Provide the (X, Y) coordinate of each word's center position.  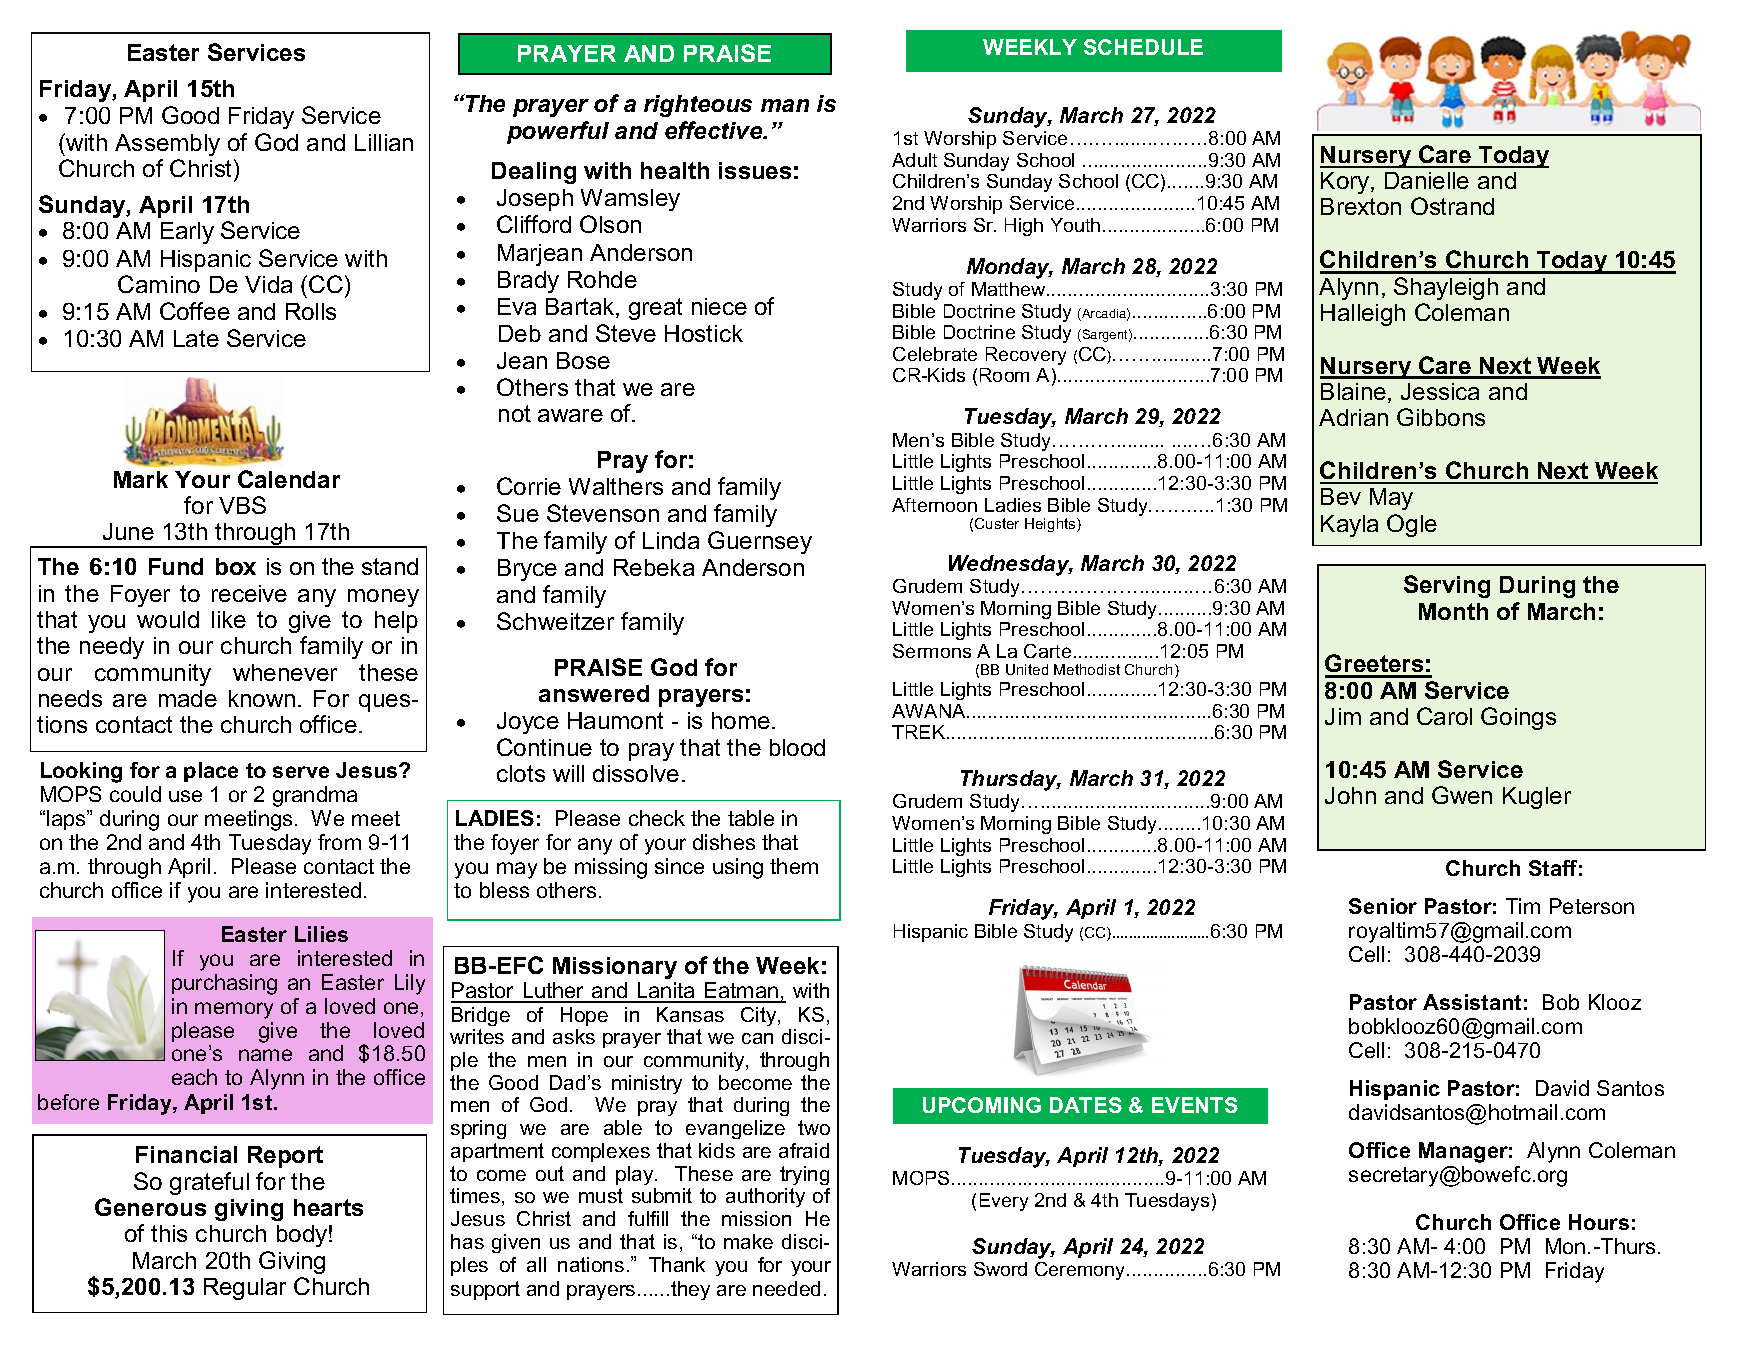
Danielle (1427, 180)
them (794, 866)
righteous (698, 106)
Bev (1341, 496)
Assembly (167, 145)
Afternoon (934, 505)
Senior (1383, 906)
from (339, 842)
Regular (245, 1289)
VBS (242, 505)
